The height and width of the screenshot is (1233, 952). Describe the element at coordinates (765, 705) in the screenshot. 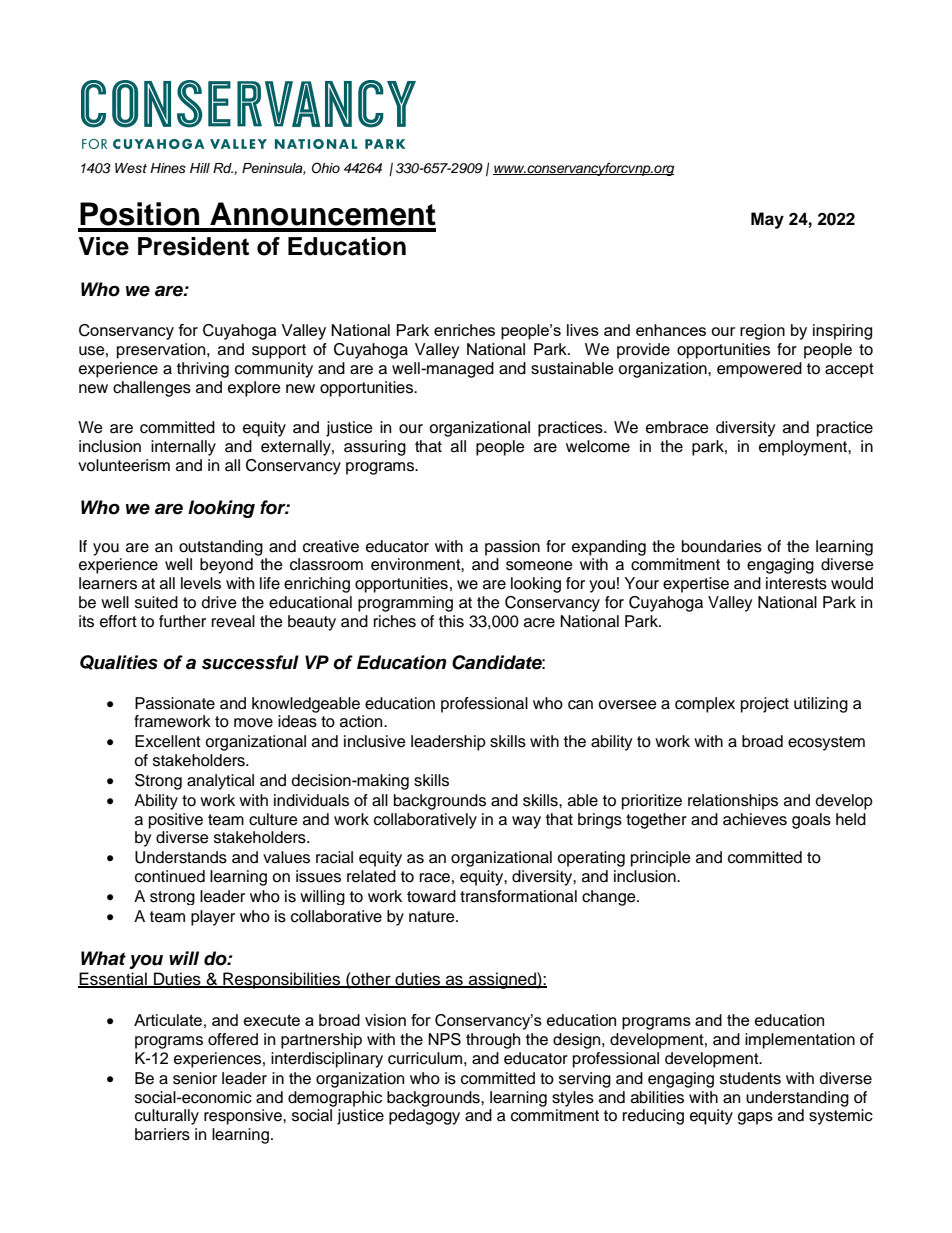

I see `project` at that location.
